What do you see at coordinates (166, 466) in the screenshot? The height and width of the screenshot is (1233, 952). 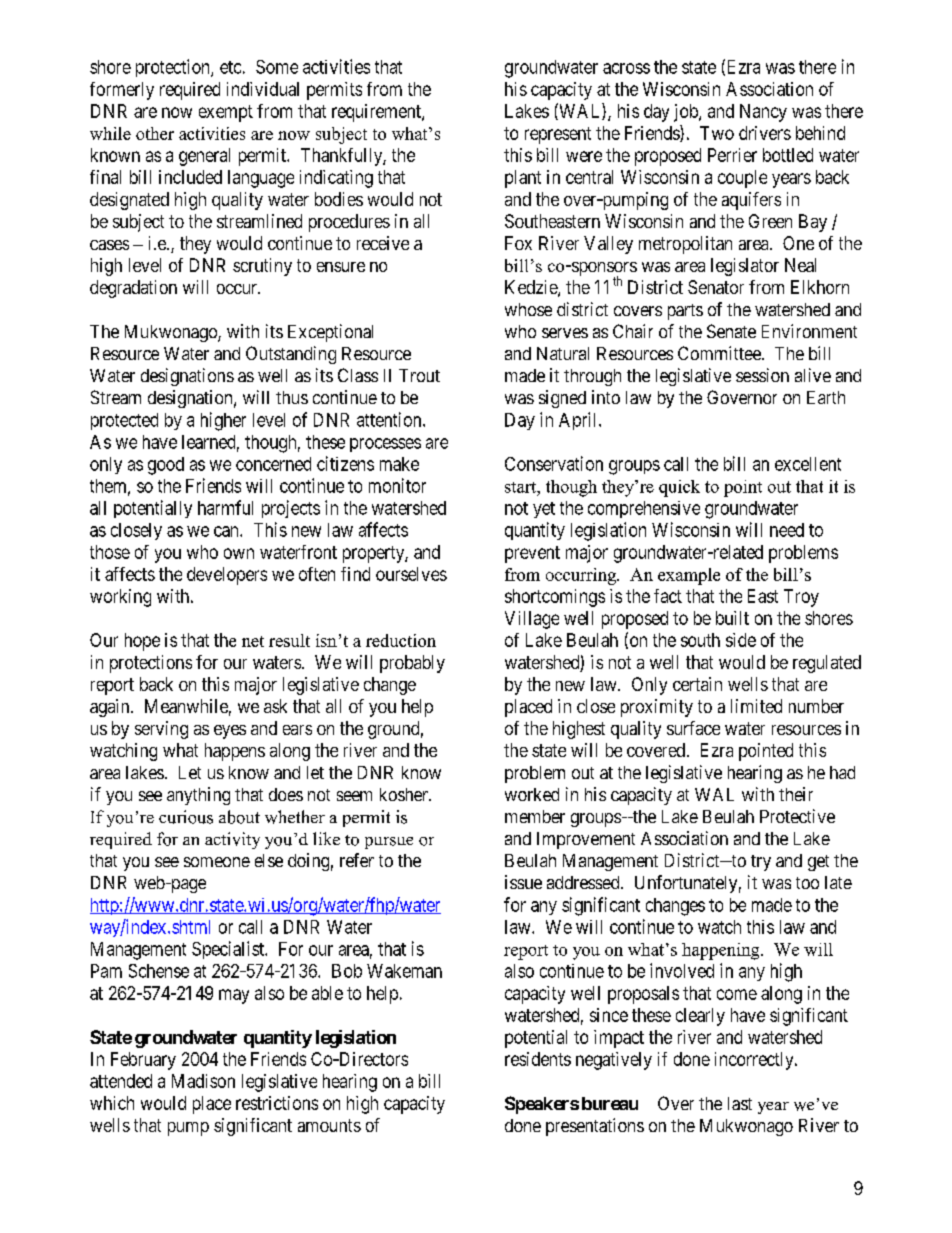 I see `good` at bounding box center [166, 466].
